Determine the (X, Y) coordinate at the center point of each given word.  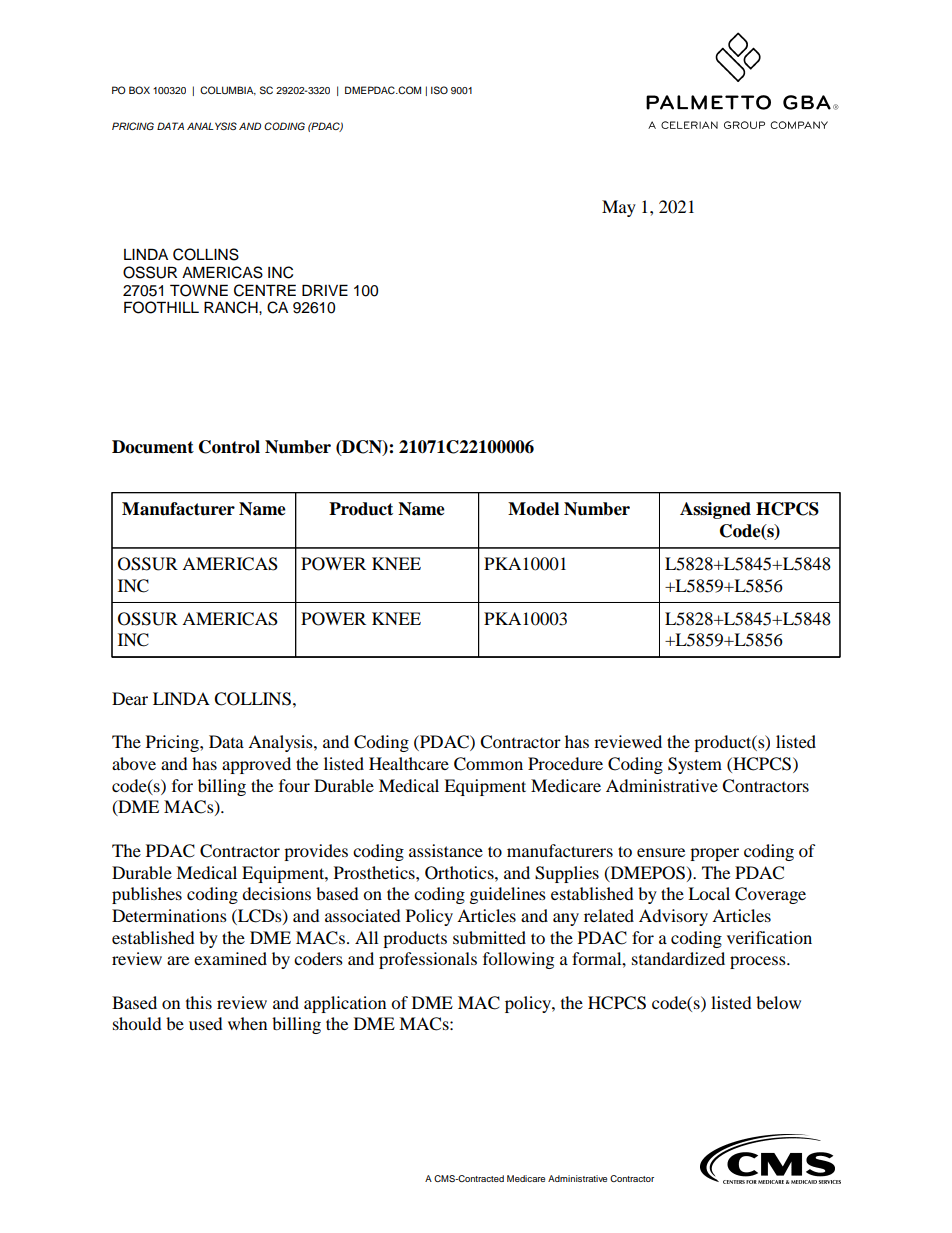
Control (229, 447)
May (619, 208)
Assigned (715, 510)
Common (488, 764)
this (199, 1002)
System (695, 765)
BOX (139, 90)
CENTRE (265, 290)
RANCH (232, 307)
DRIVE (325, 290)
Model (533, 509)
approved (256, 765)
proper (714, 854)
